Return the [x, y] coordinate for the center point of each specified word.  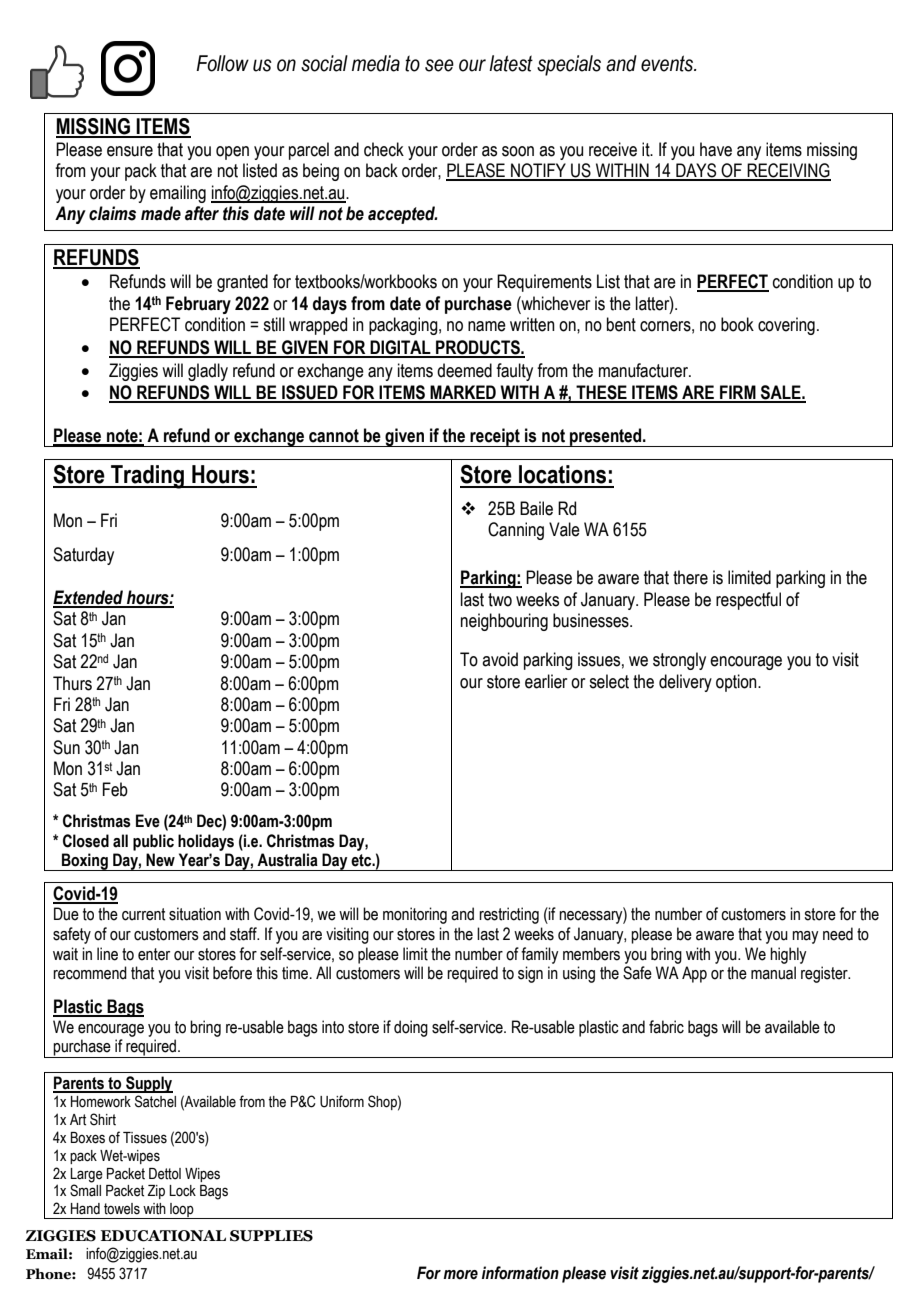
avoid [500, 659]
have [716, 149]
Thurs [72, 683]
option [737, 683]
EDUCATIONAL [163, 1236]
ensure [130, 151]
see [439, 65]
